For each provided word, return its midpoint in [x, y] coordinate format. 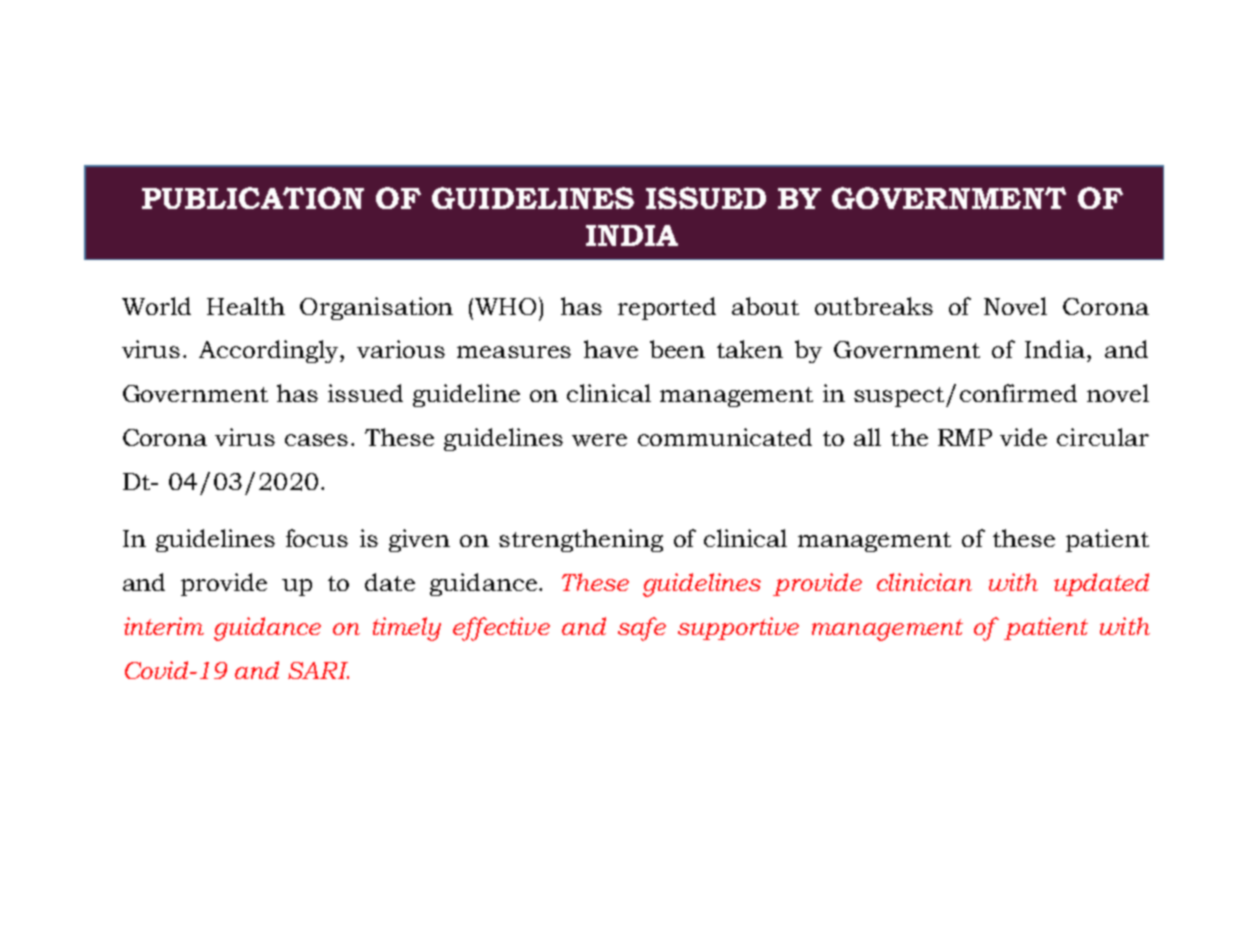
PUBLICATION [253, 198]
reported [667, 308]
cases [316, 440]
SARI [318, 670]
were [599, 440]
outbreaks [874, 306]
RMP [965, 437]
